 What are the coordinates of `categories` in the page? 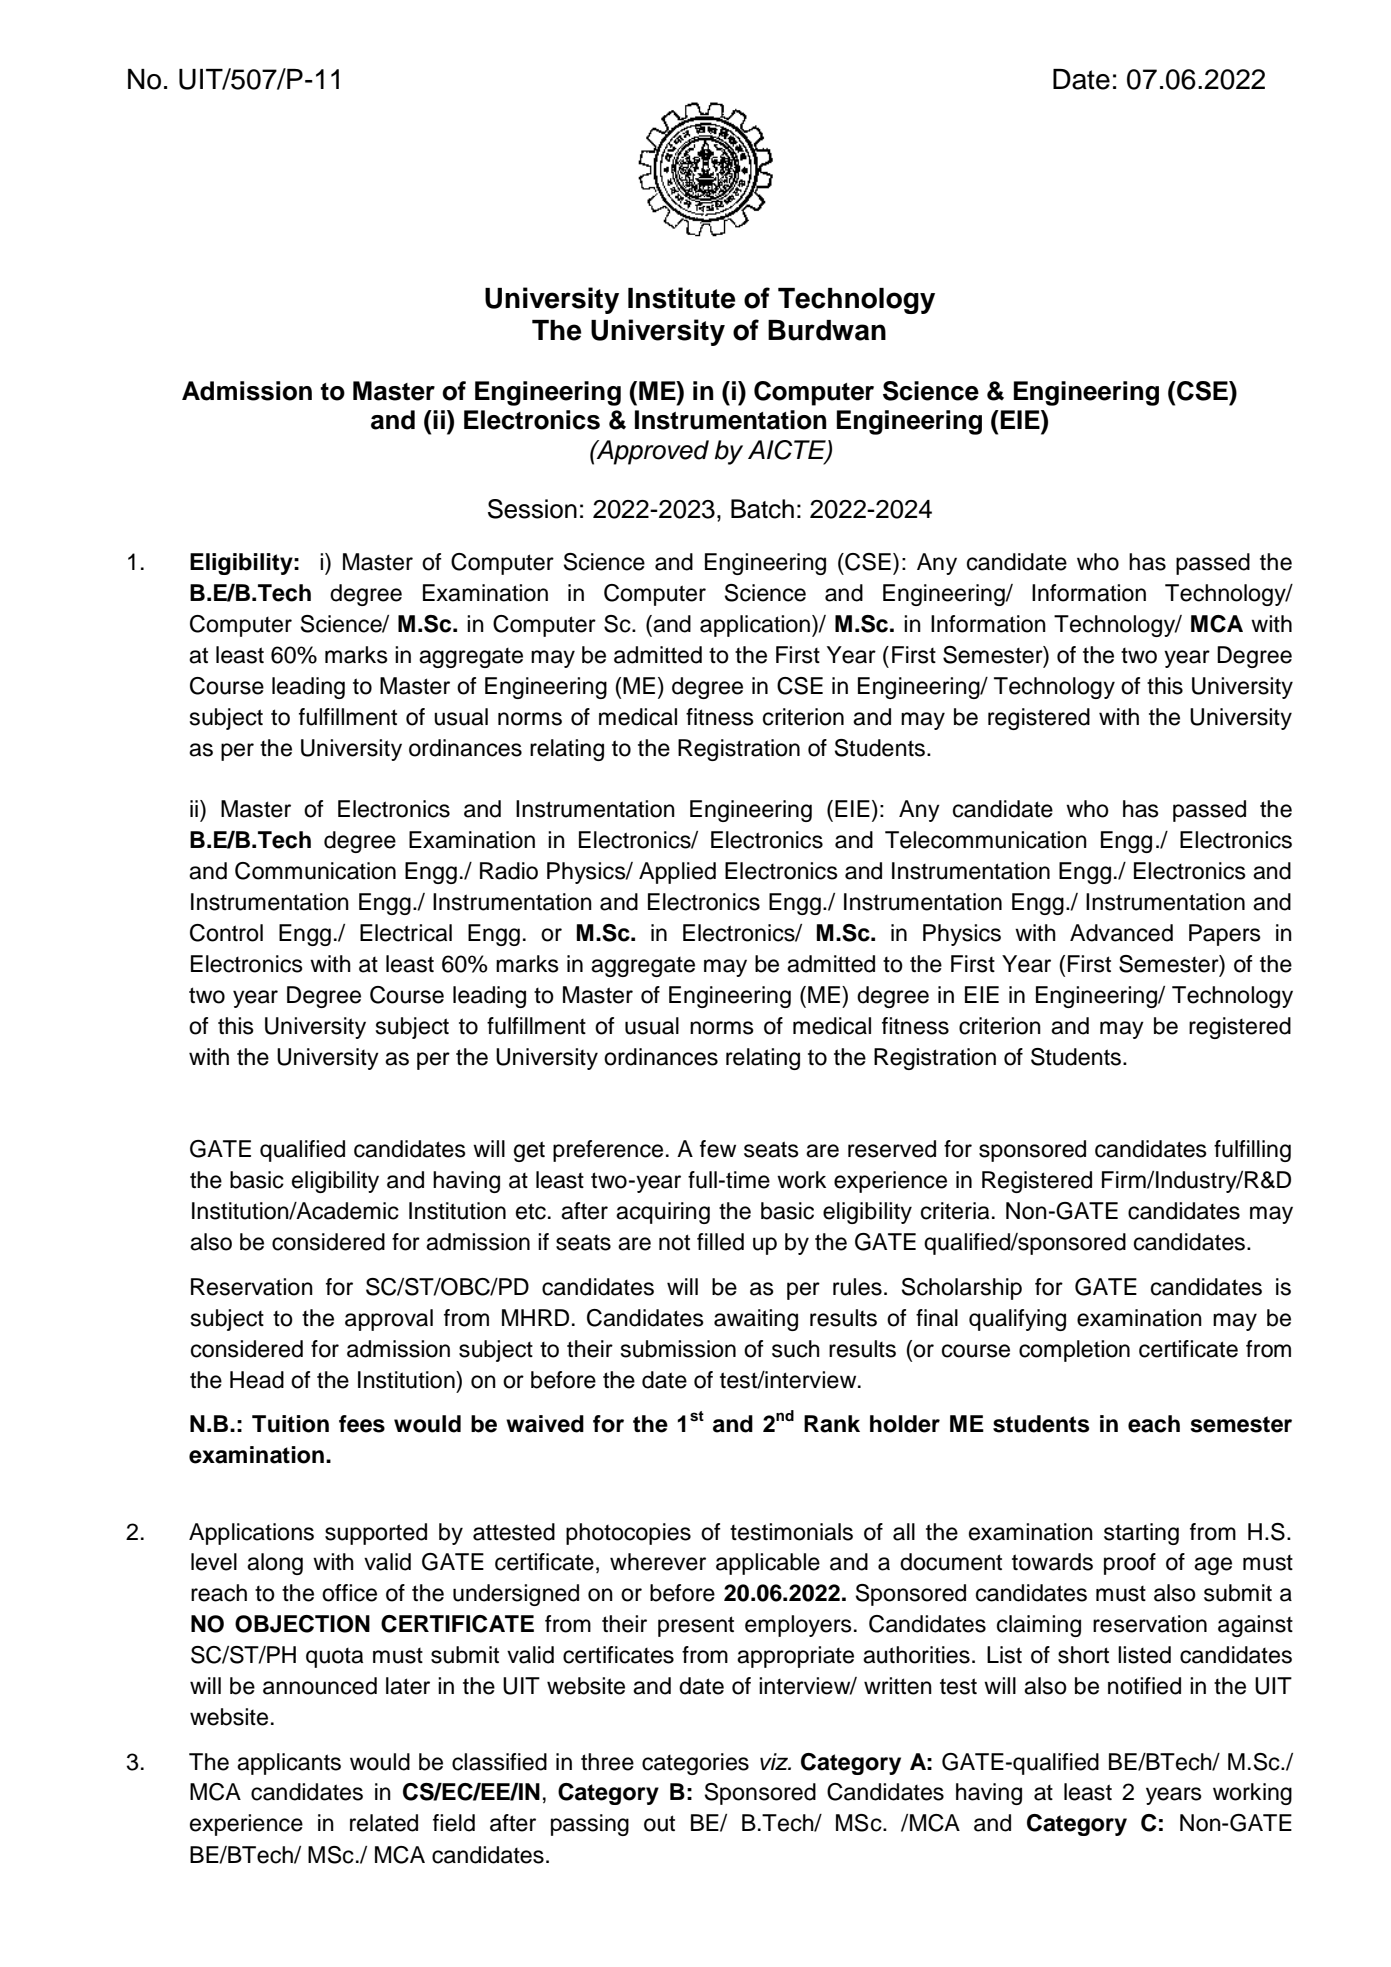 It's located at (695, 1764).
